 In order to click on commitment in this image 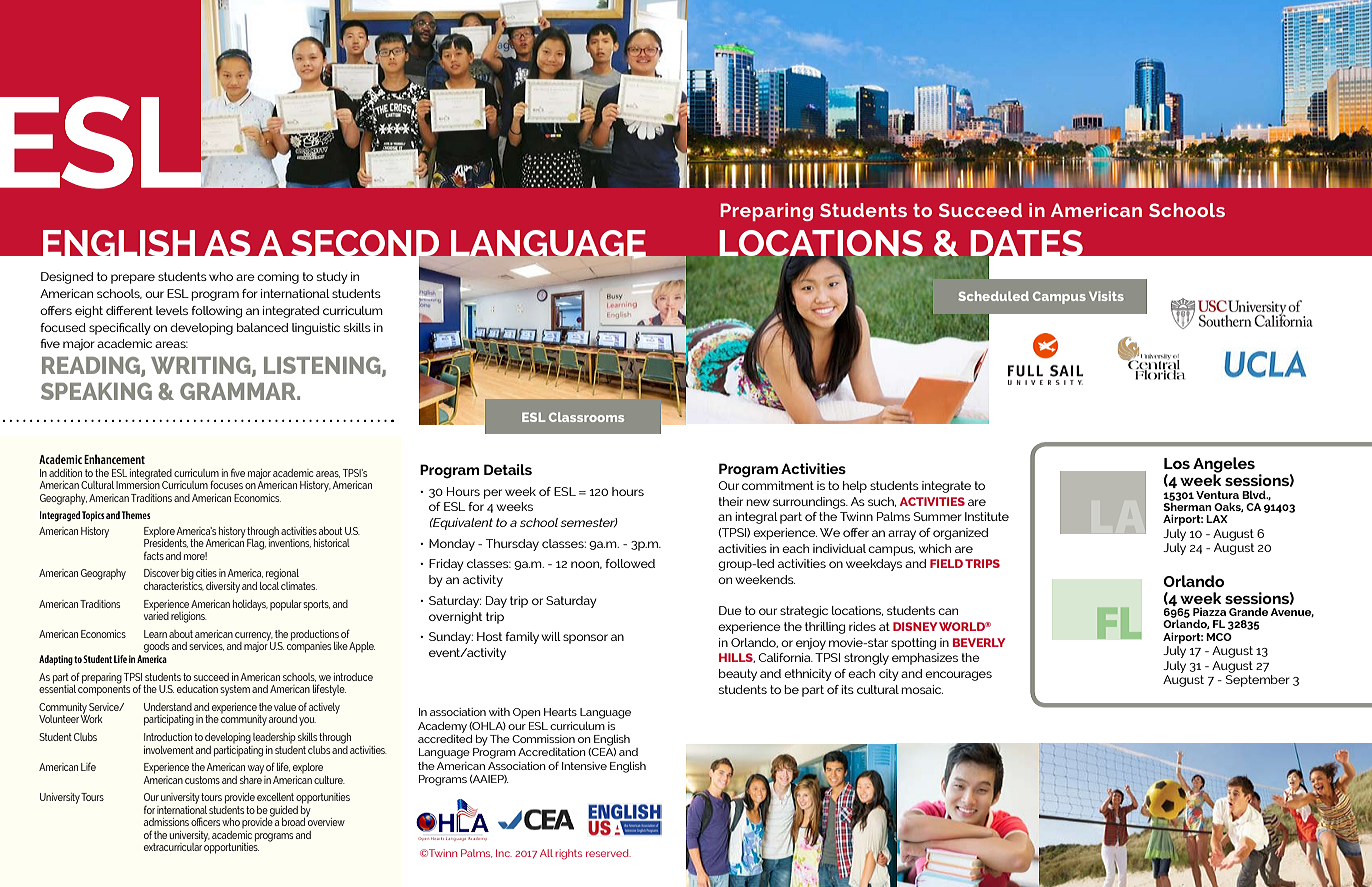, I will do `click(778, 485)`.
